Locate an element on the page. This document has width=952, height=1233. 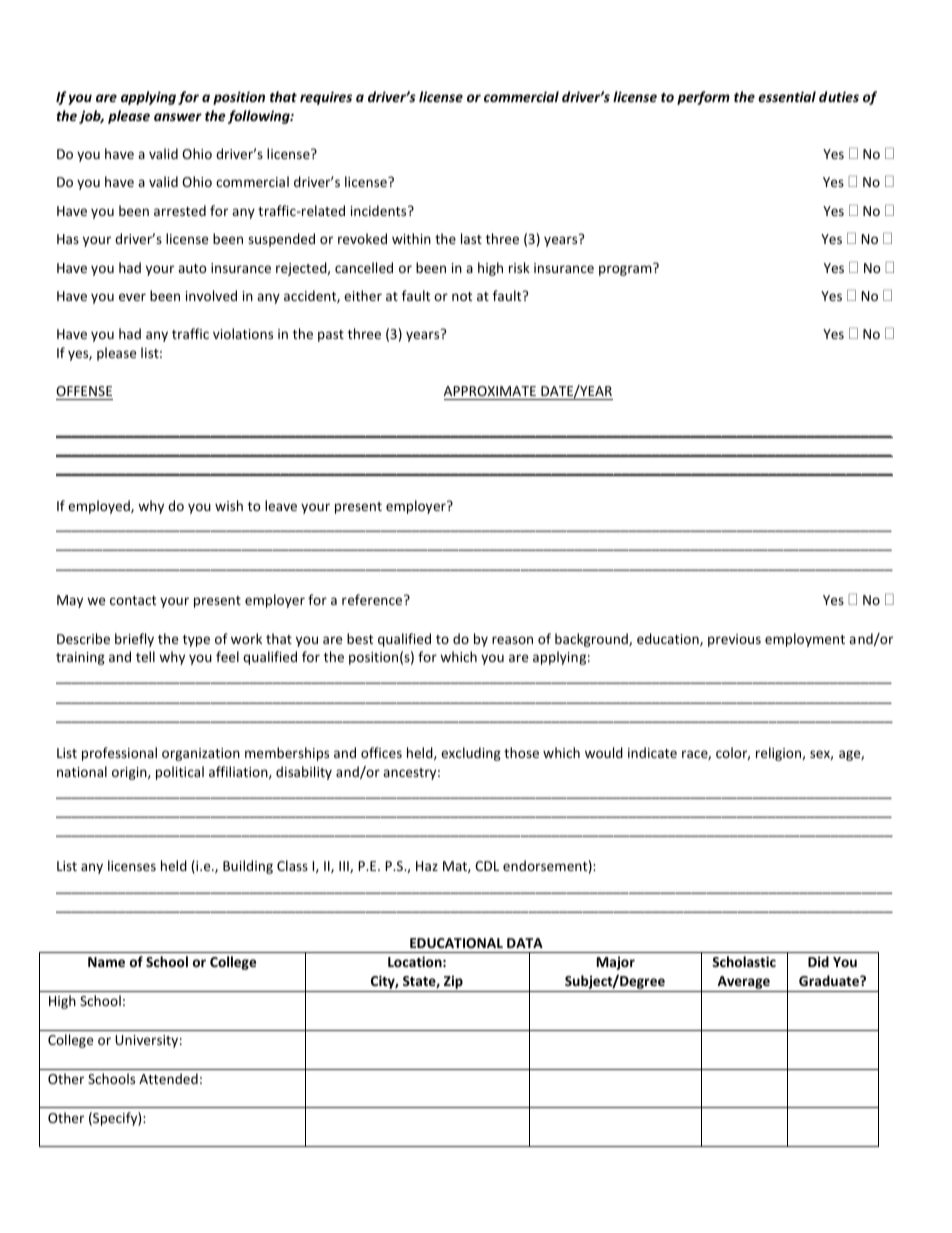
violations is located at coordinates (243, 333).
